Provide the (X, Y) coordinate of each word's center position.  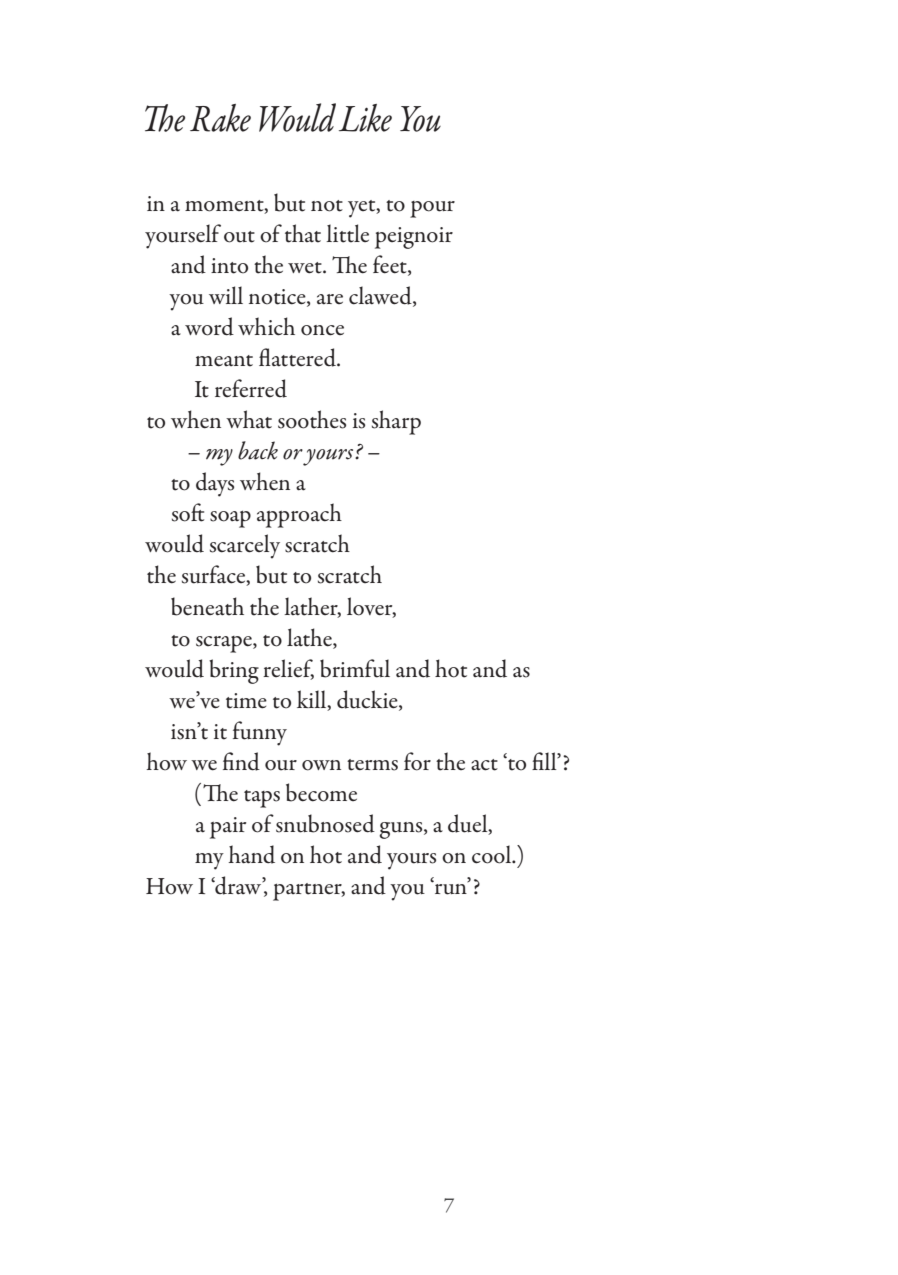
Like (365, 118)
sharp (396, 422)
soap (230, 519)
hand (251, 854)
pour (432, 209)
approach (299, 515)
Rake (220, 118)
